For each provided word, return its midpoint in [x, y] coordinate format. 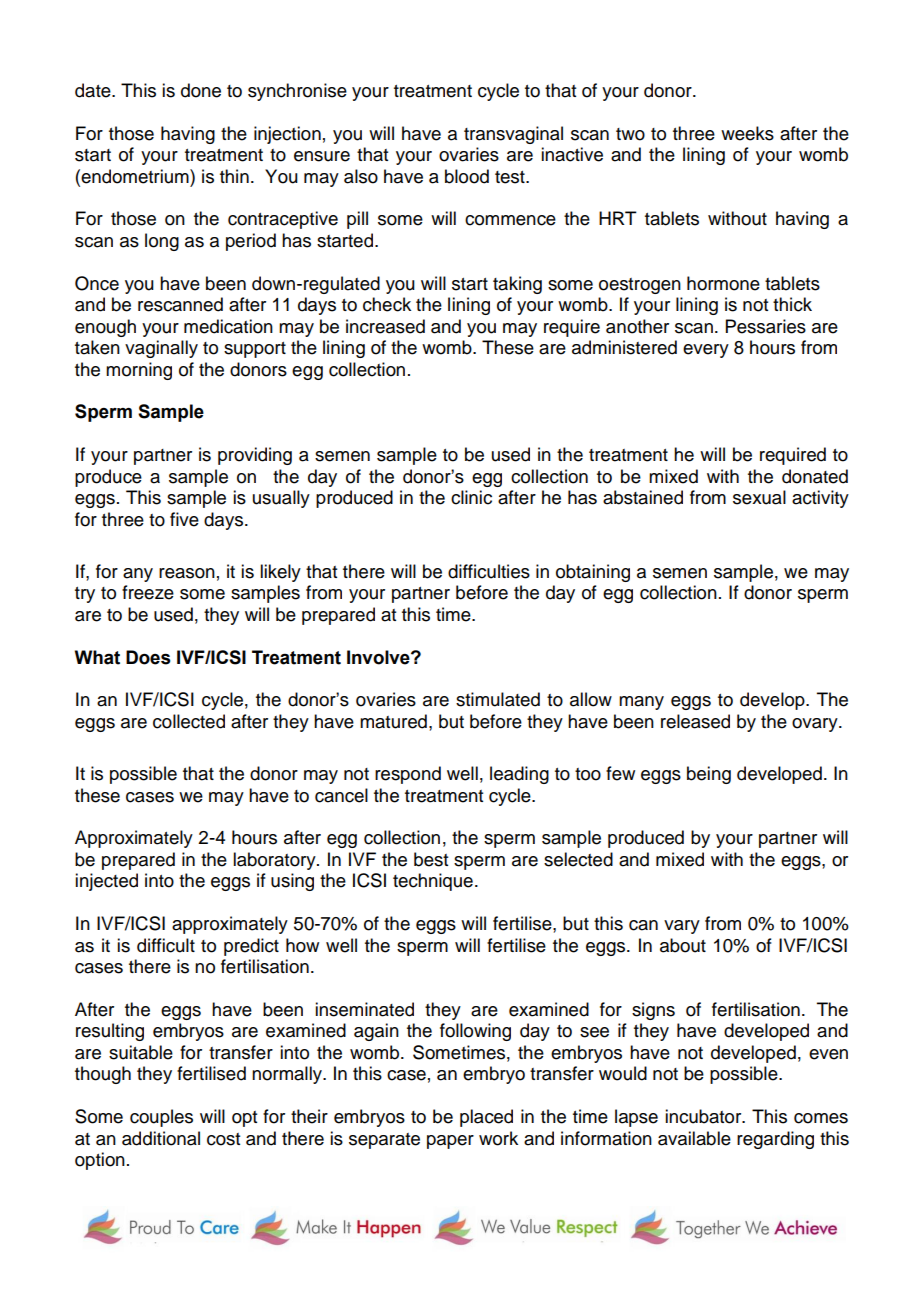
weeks [747, 133]
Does [148, 657]
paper [450, 1142]
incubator [704, 1116]
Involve [379, 657]
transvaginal [513, 135]
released [695, 721]
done [201, 90]
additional [161, 1138]
